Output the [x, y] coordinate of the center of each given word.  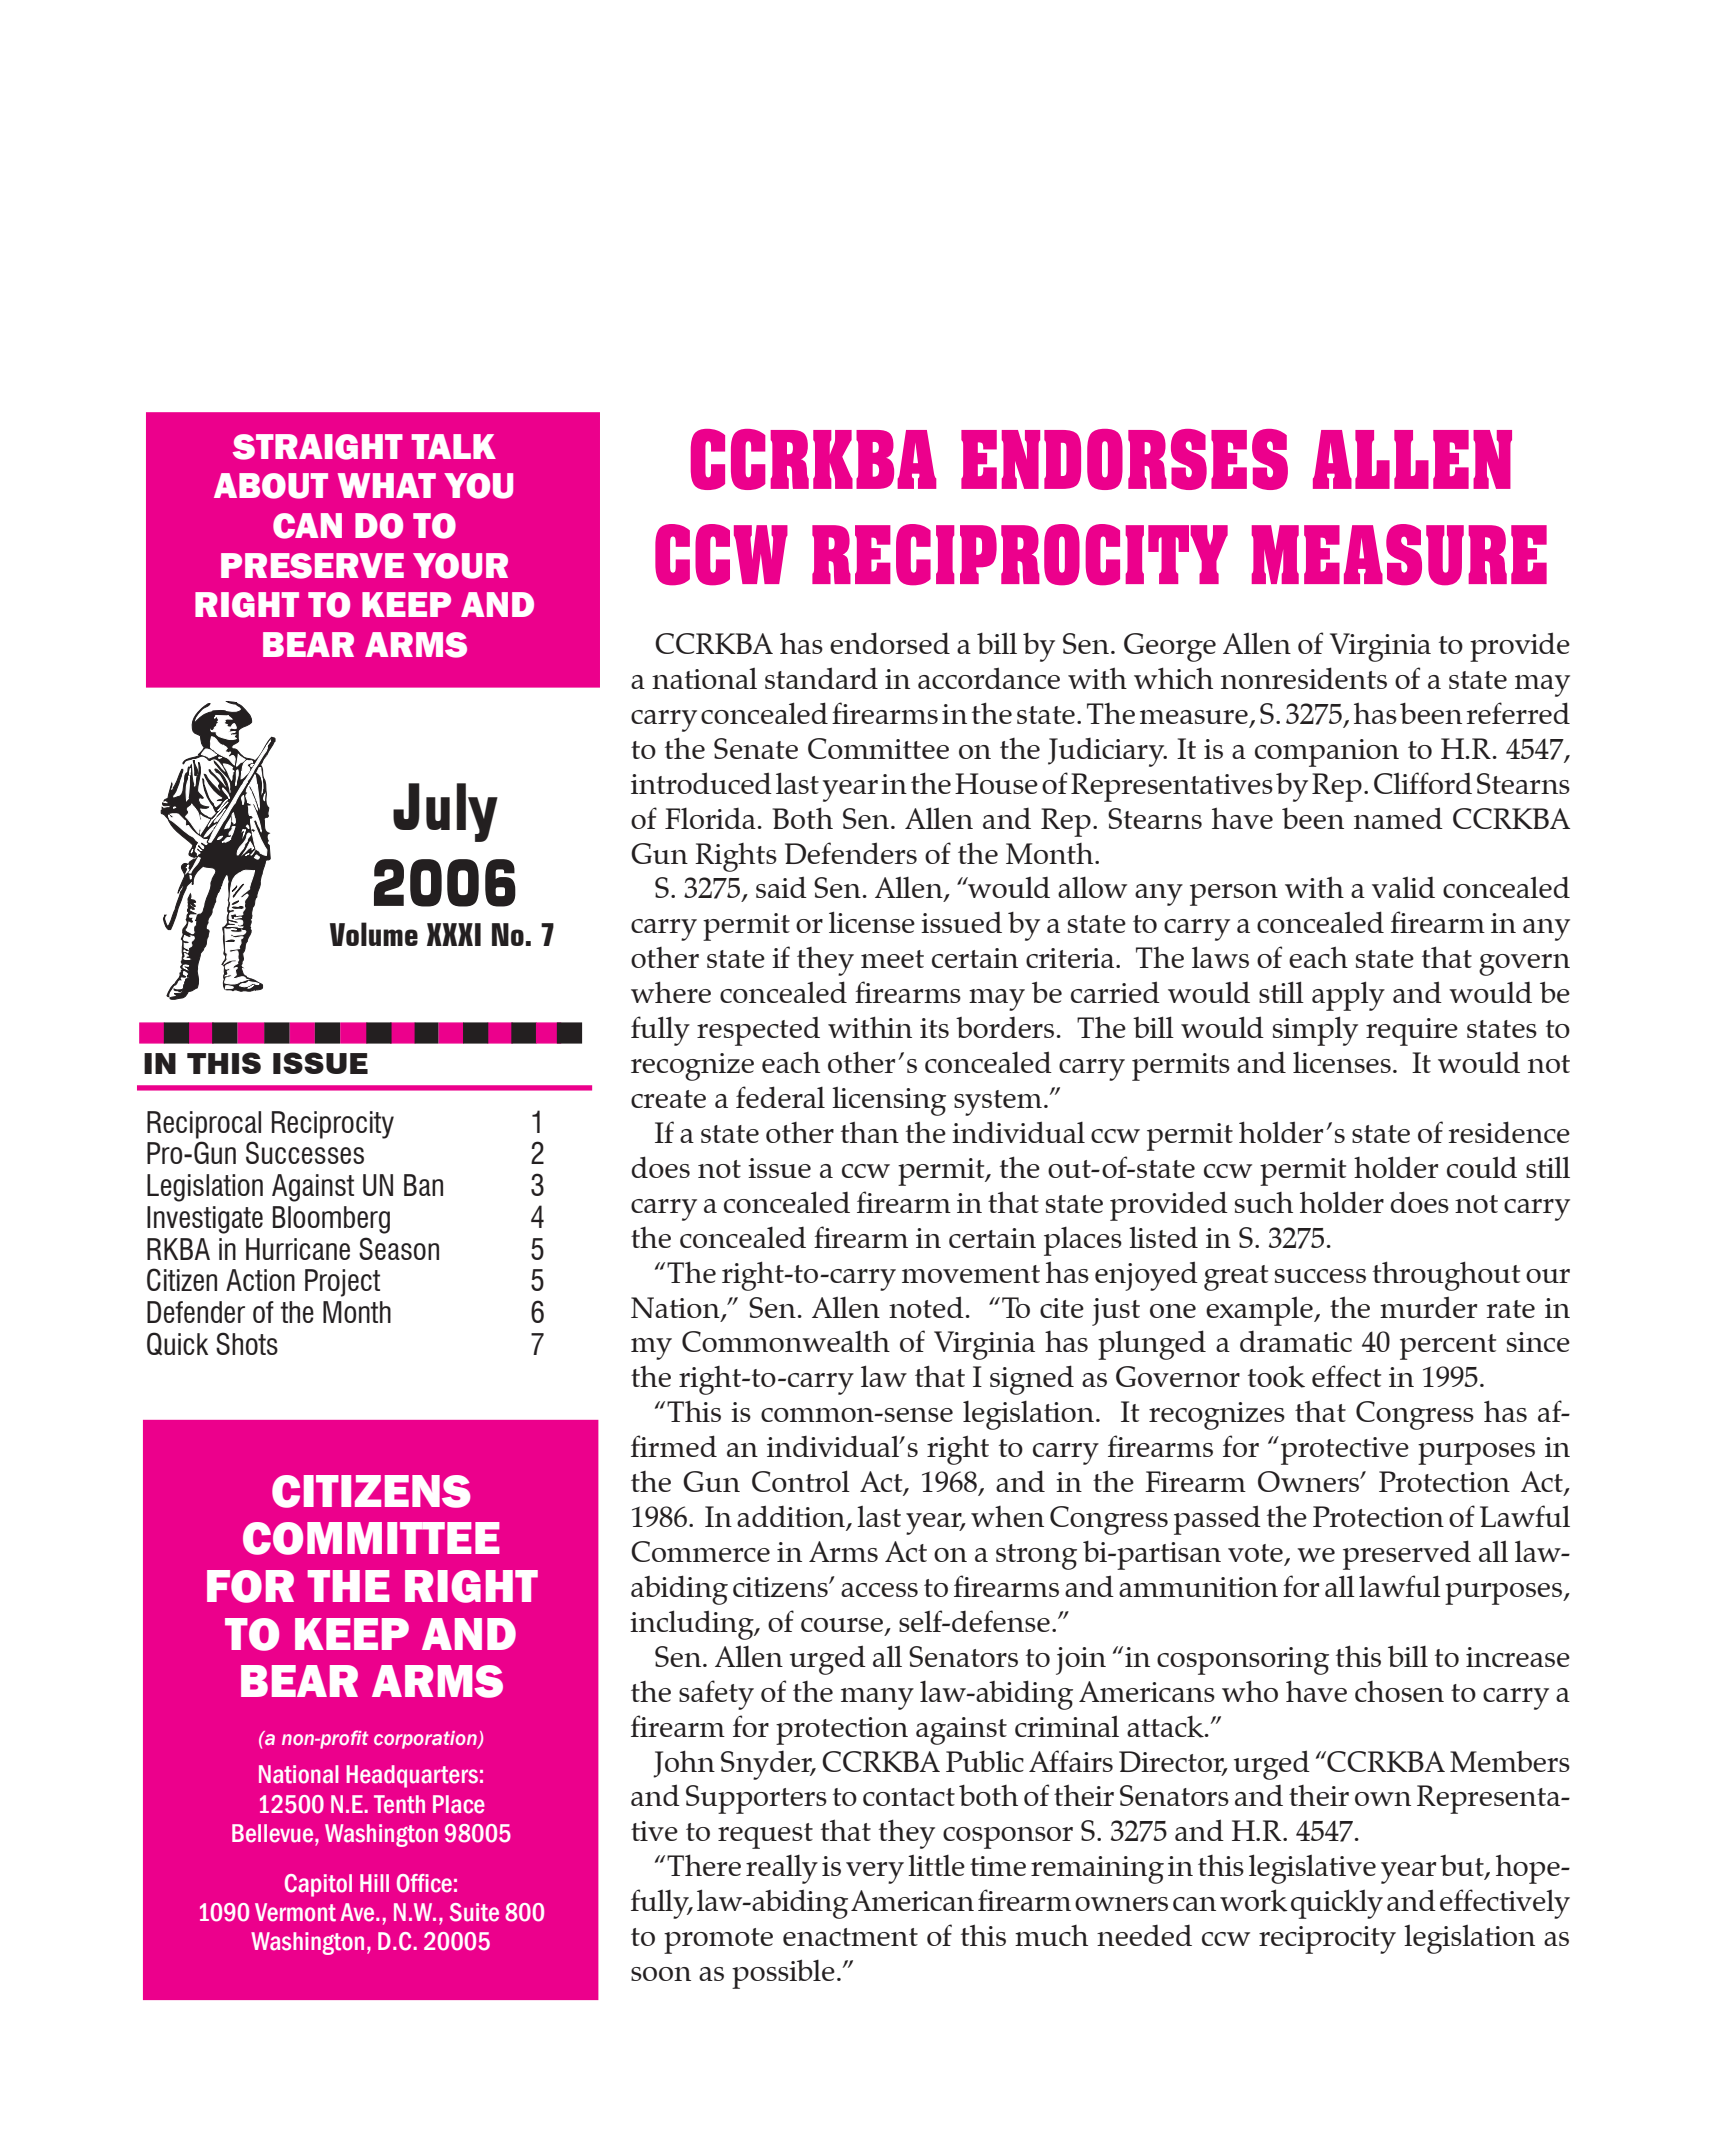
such [1264, 1202]
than [870, 1132]
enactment [850, 1937]
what [387, 485]
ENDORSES [1124, 459]
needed [1144, 1935]
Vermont [295, 1912]
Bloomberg [331, 1220]
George [1170, 647]
